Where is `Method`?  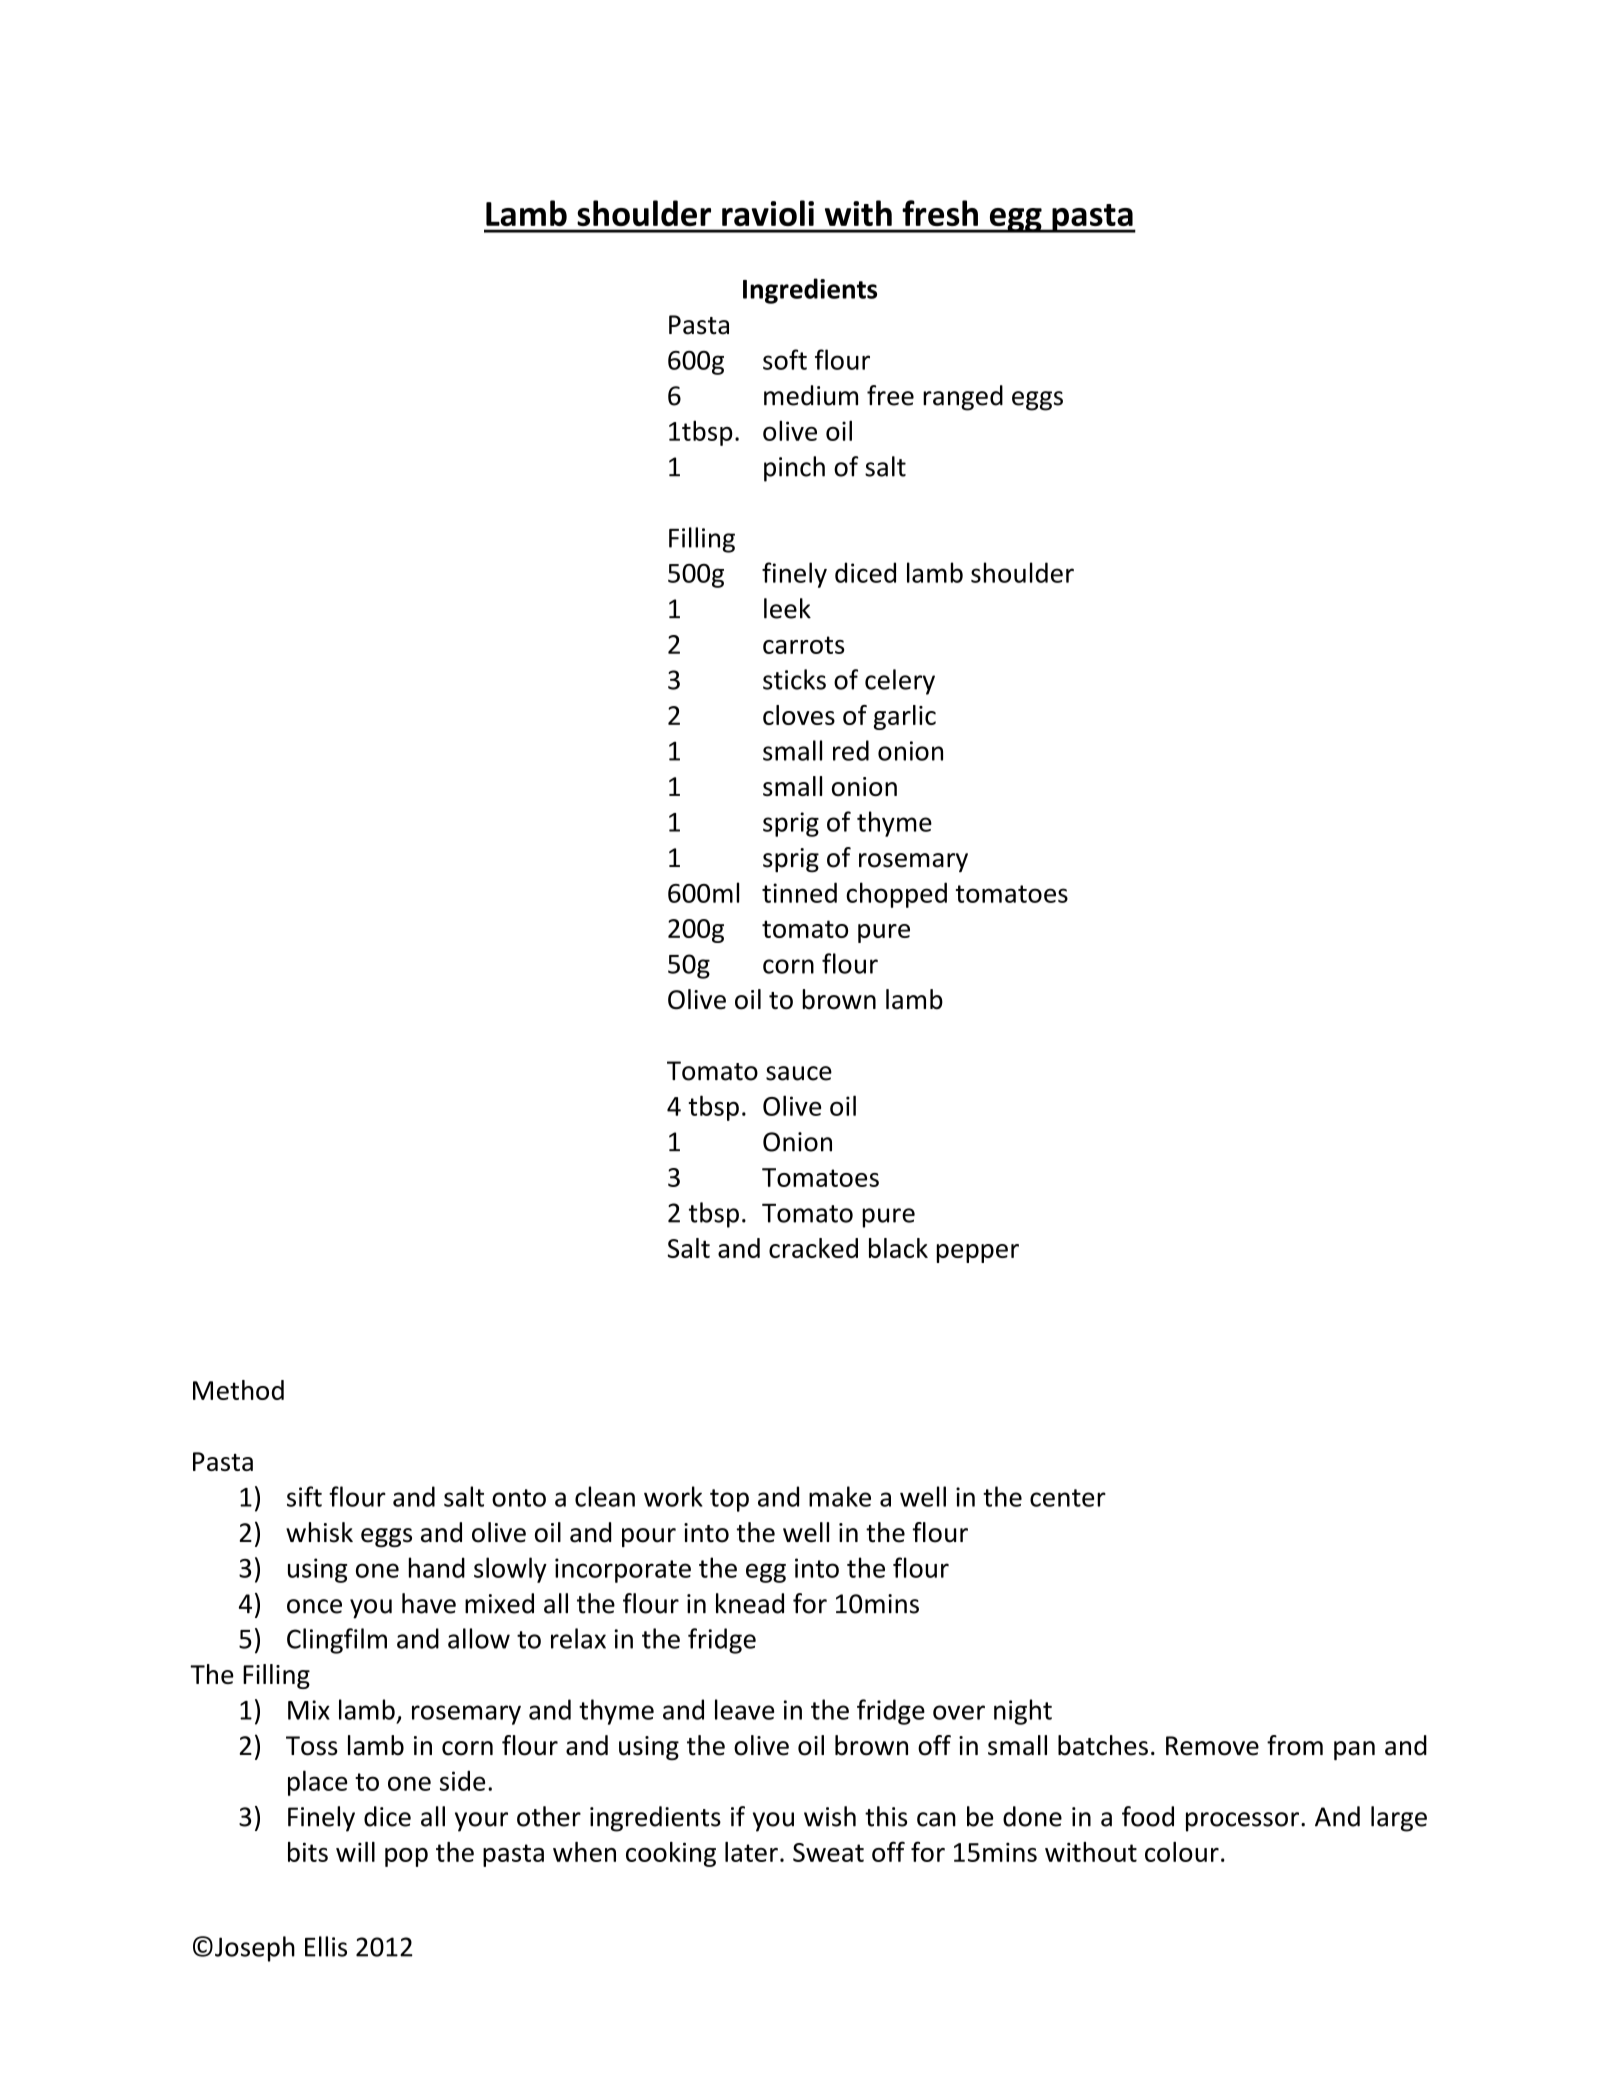
Method is located at coordinates (238, 1390).
